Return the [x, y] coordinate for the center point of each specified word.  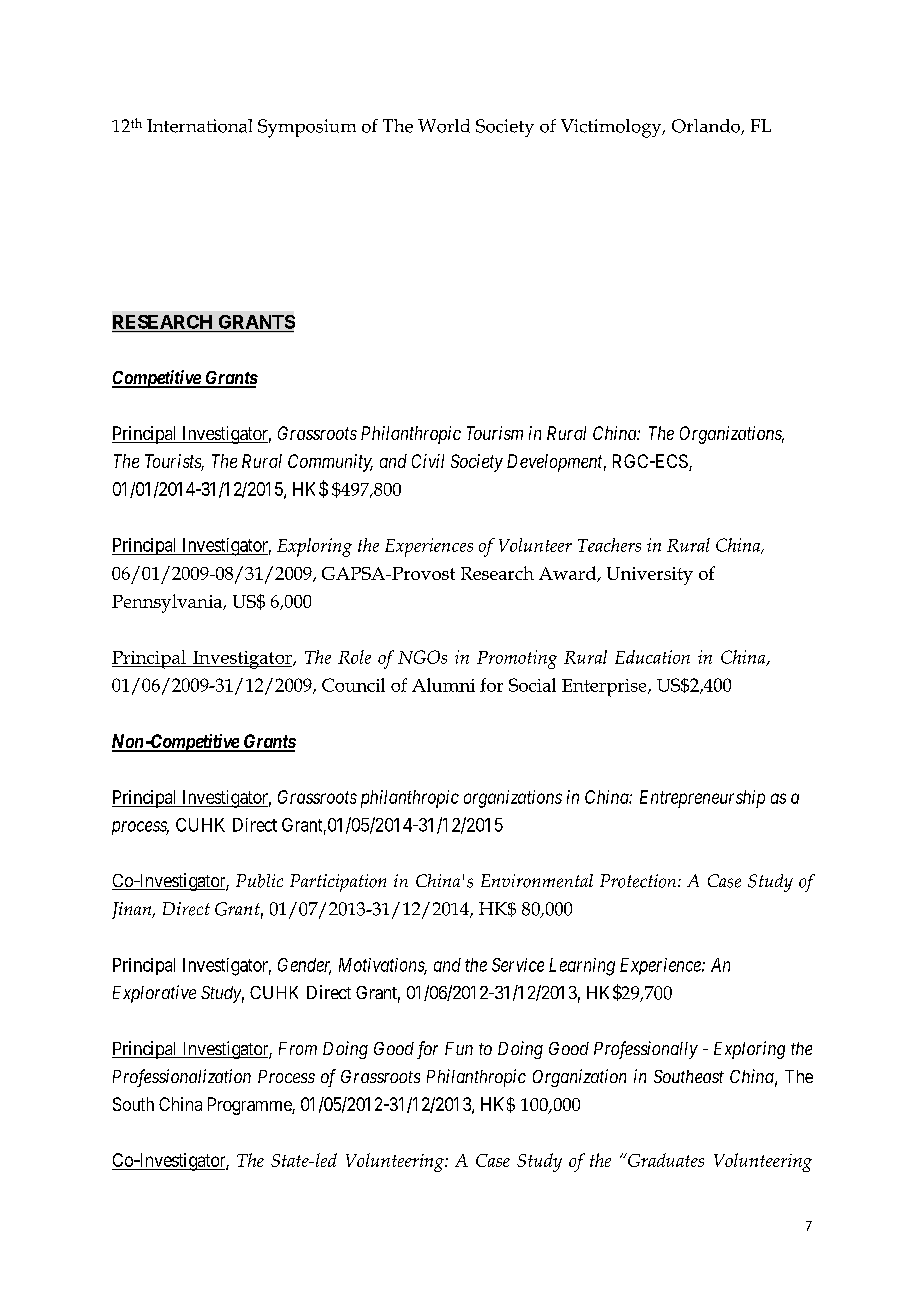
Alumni [443, 685]
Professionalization [182, 1078]
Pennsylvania [168, 603]
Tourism [495, 433]
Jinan [133, 910]
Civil [428, 461]
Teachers [609, 545]
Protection [639, 881]
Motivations [383, 966]
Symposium [307, 128]
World [444, 126]
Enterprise [605, 688]
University [650, 576]
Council [353, 685]
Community [330, 463]
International [199, 126]
